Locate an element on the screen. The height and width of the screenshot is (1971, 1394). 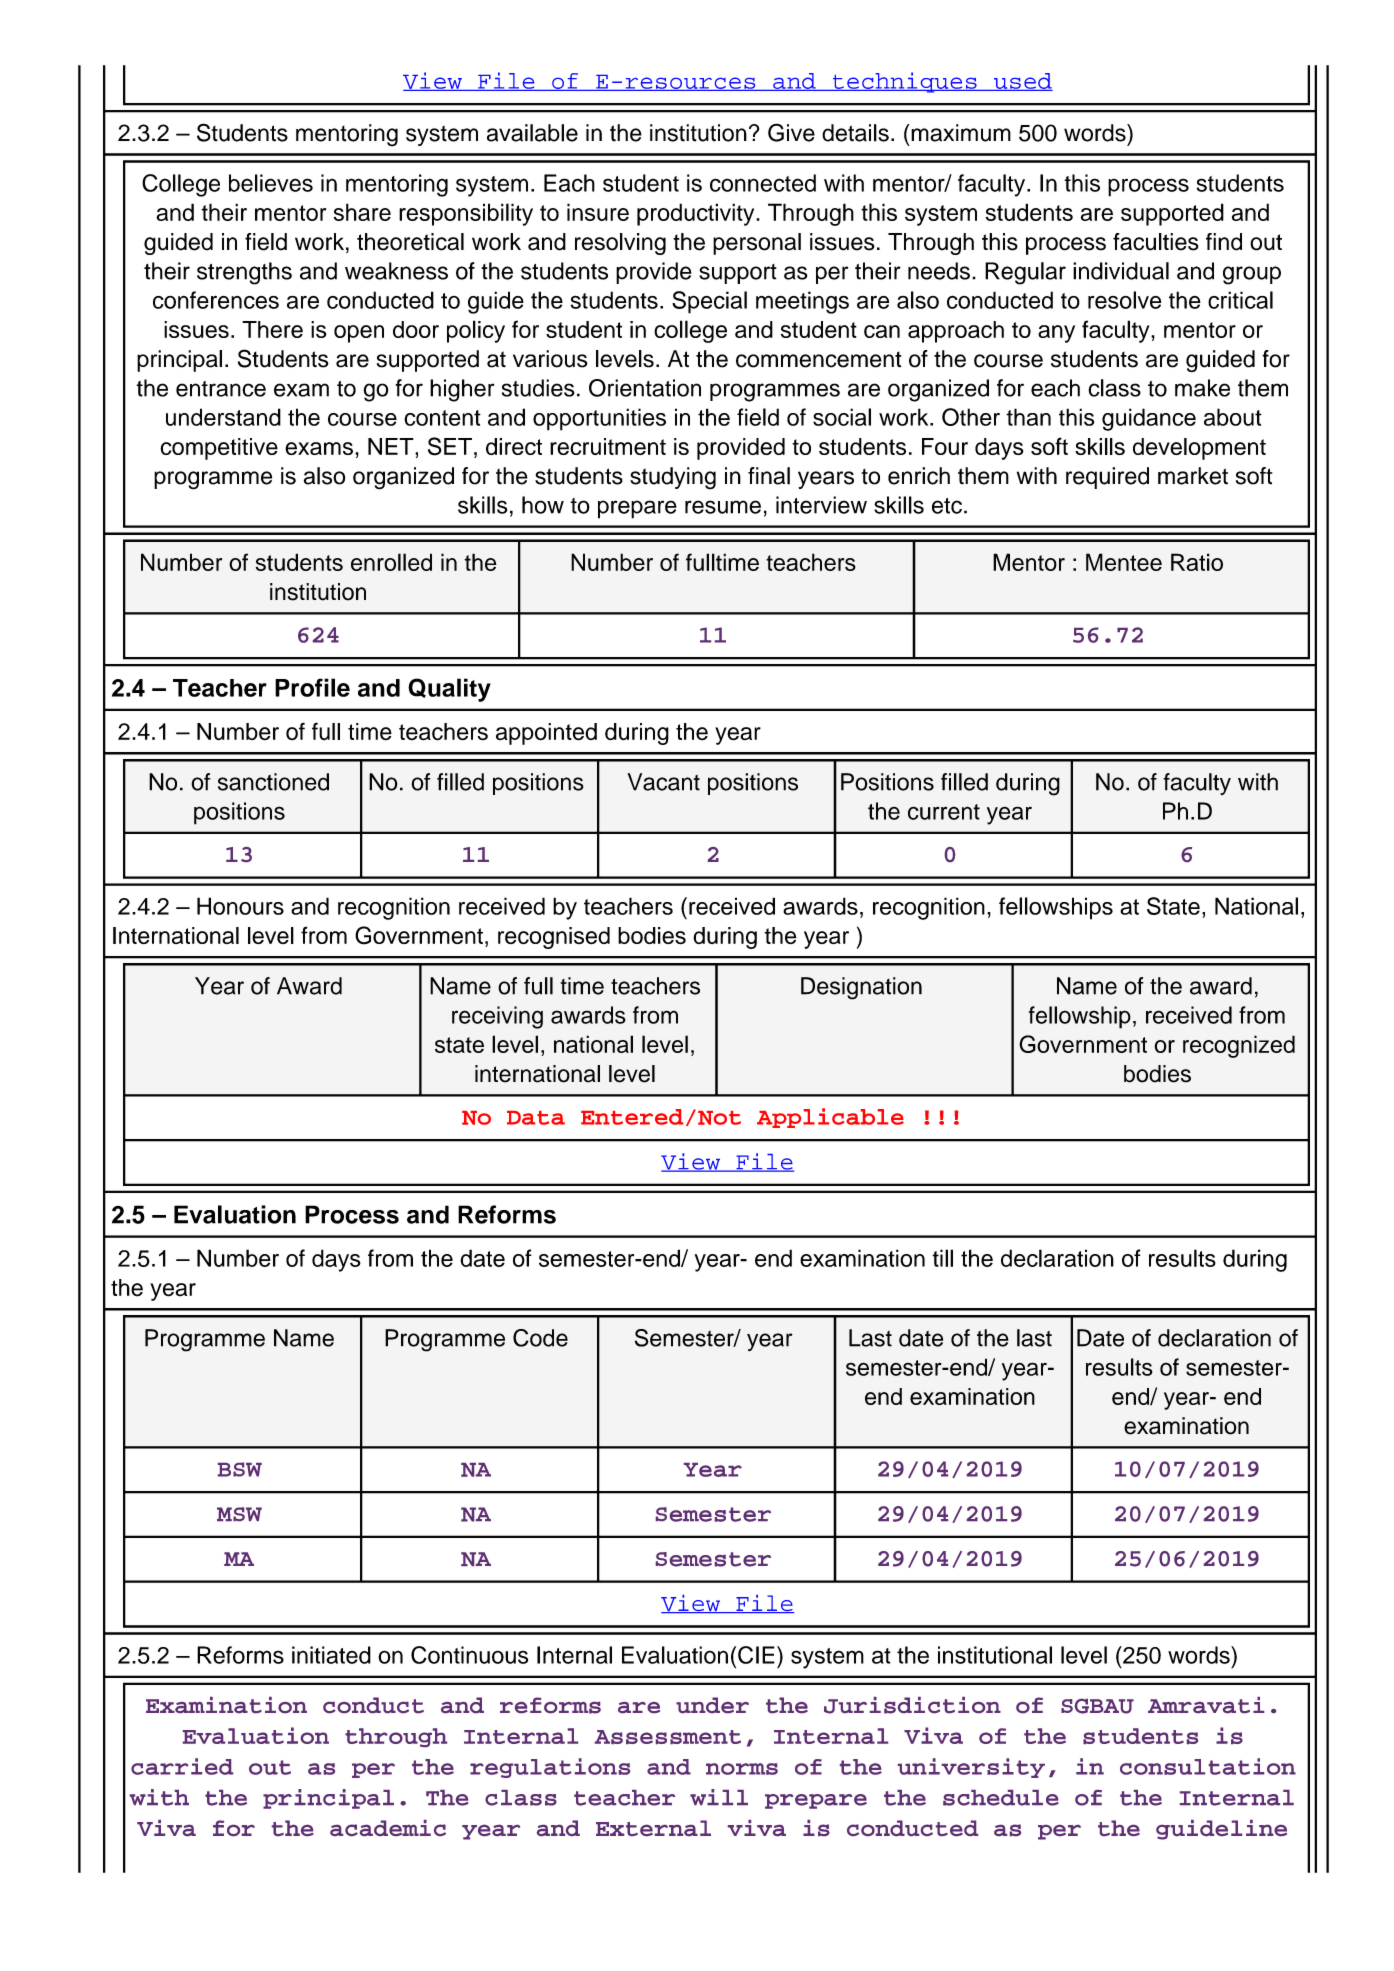
Data is located at coordinates (536, 1118).
